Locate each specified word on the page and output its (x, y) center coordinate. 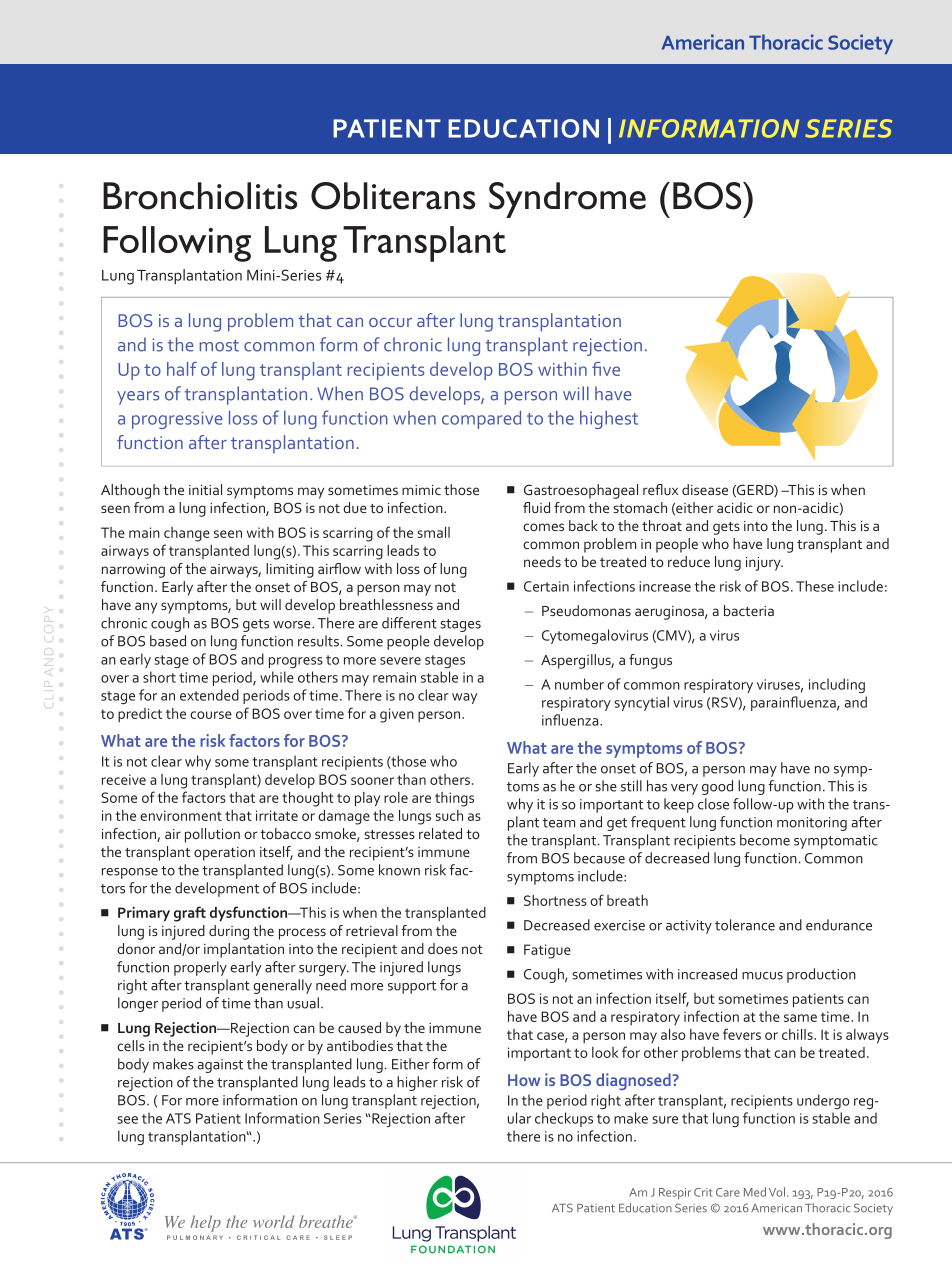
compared (481, 420)
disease (705, 489)
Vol (778, 1192)
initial (205, 489)
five (606, 369)
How (524, 1080)
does (443, 948)
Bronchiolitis (200, 196)
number (579, 684)
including (837, 685)
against (220, 1066)
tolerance (745, 925)
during (229, 932)
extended (209, 695)
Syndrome (567, 200)
